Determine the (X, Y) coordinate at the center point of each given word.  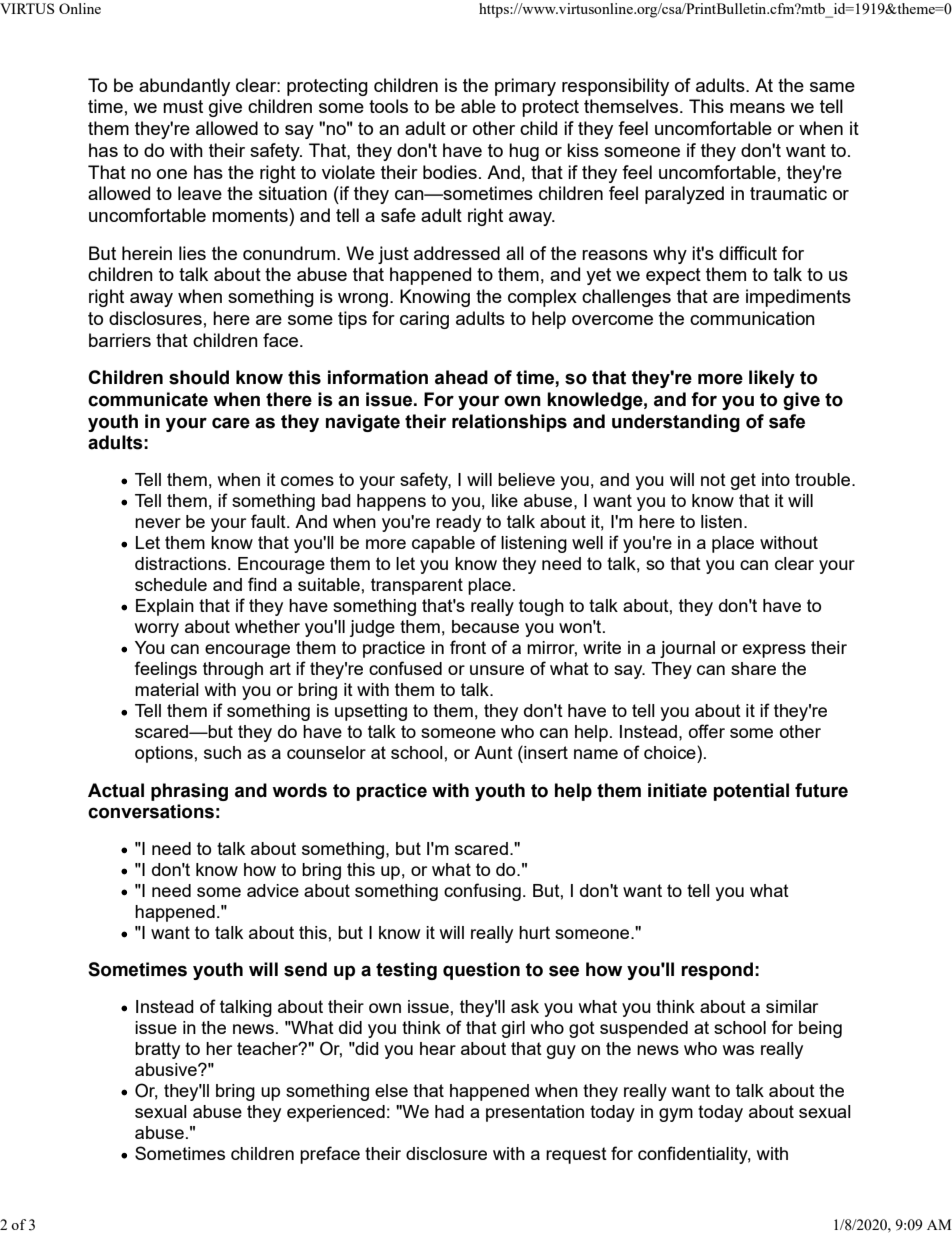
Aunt (493, 752)
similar (792, 1006)
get (743, 481)
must (183, 106)
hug (524, 152)
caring (424, 320)
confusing (482, 892)
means (757, 108)
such (222, 752)
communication (752, 318)
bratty (157, 1050)
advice (273, 890)
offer (707, 731)
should (199, 377)
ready (458, 523)
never (158, 523)
